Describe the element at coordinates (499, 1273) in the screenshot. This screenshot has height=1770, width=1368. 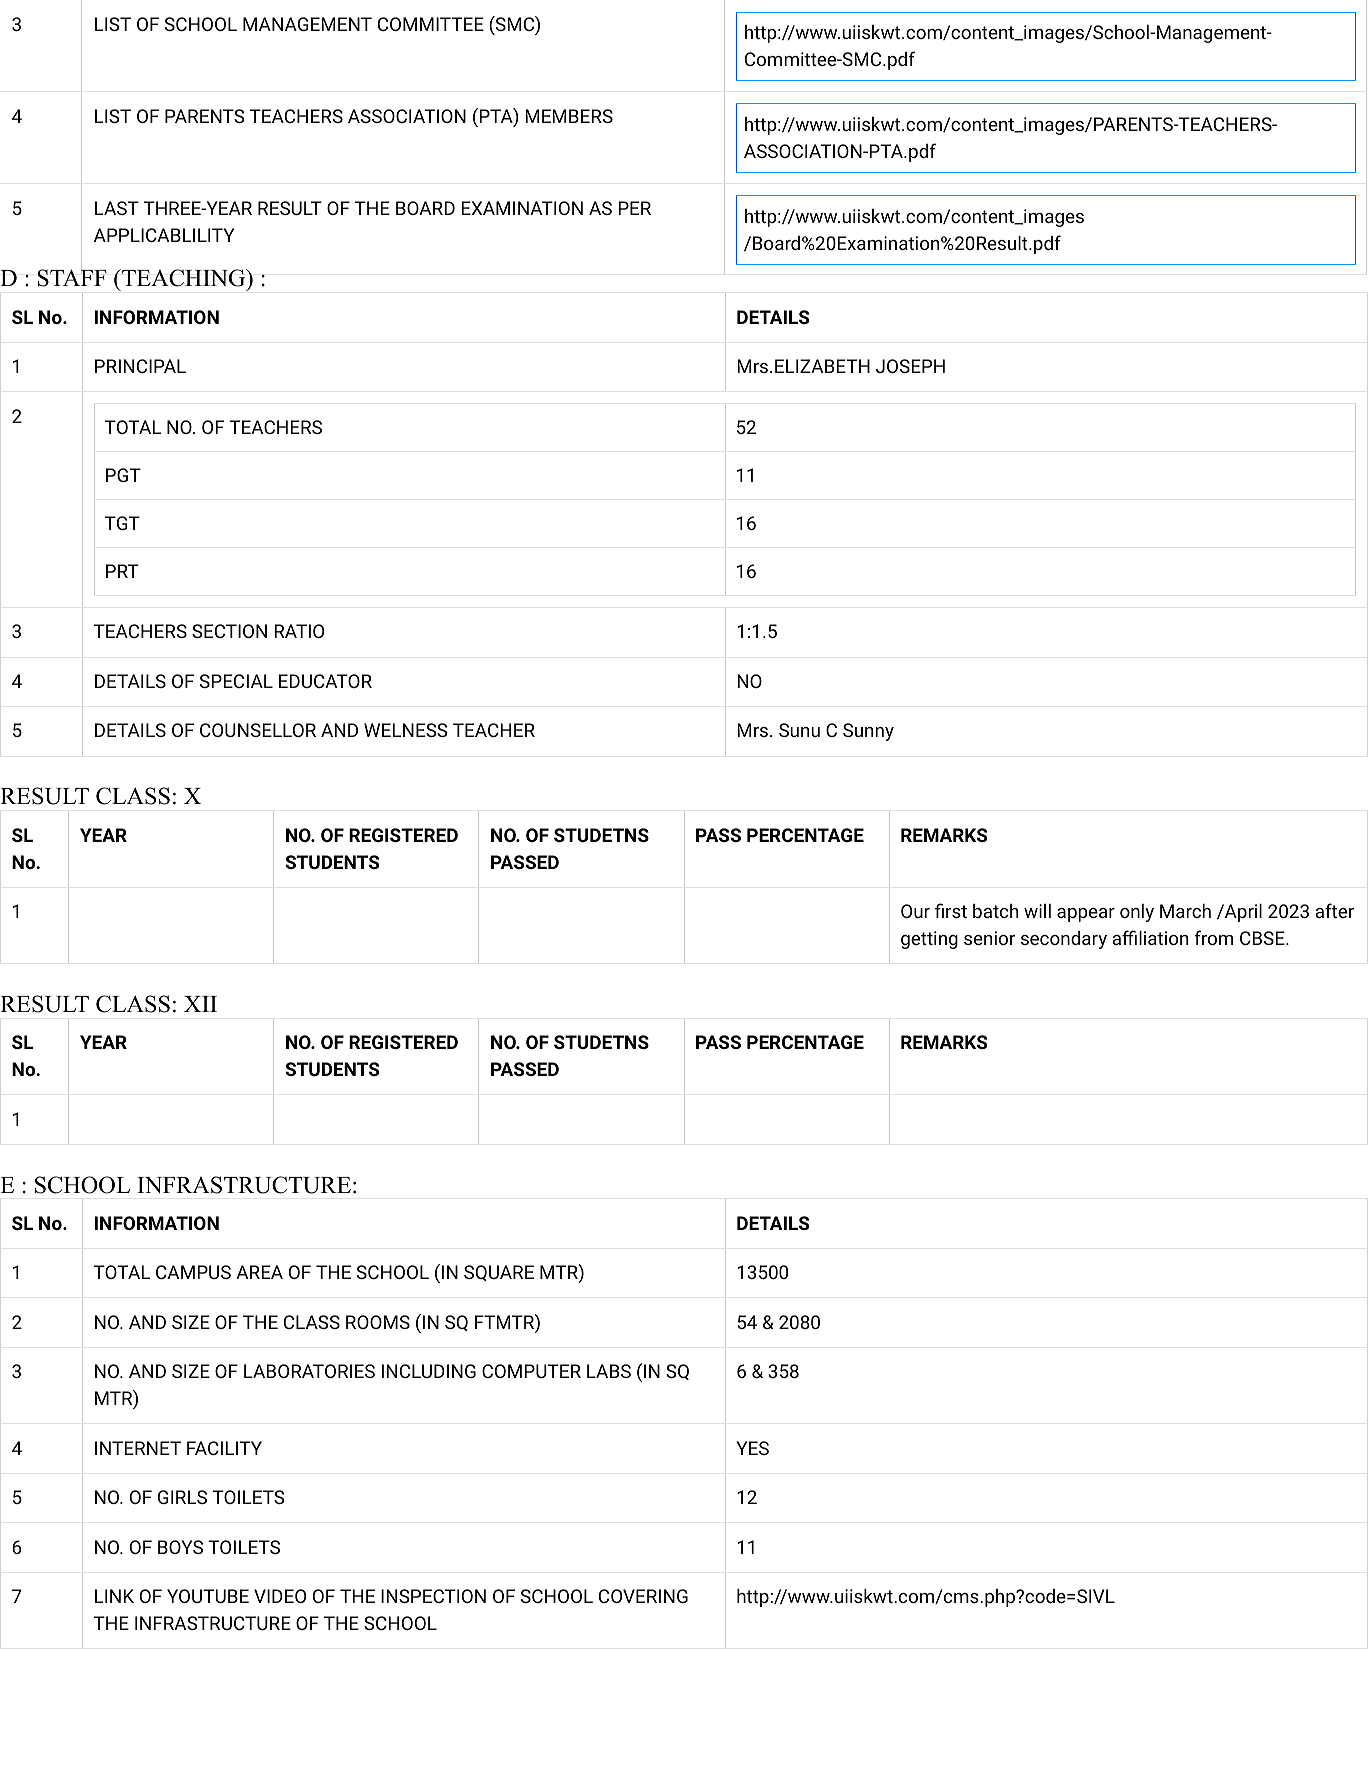
I see `SQUARE` at that location.
